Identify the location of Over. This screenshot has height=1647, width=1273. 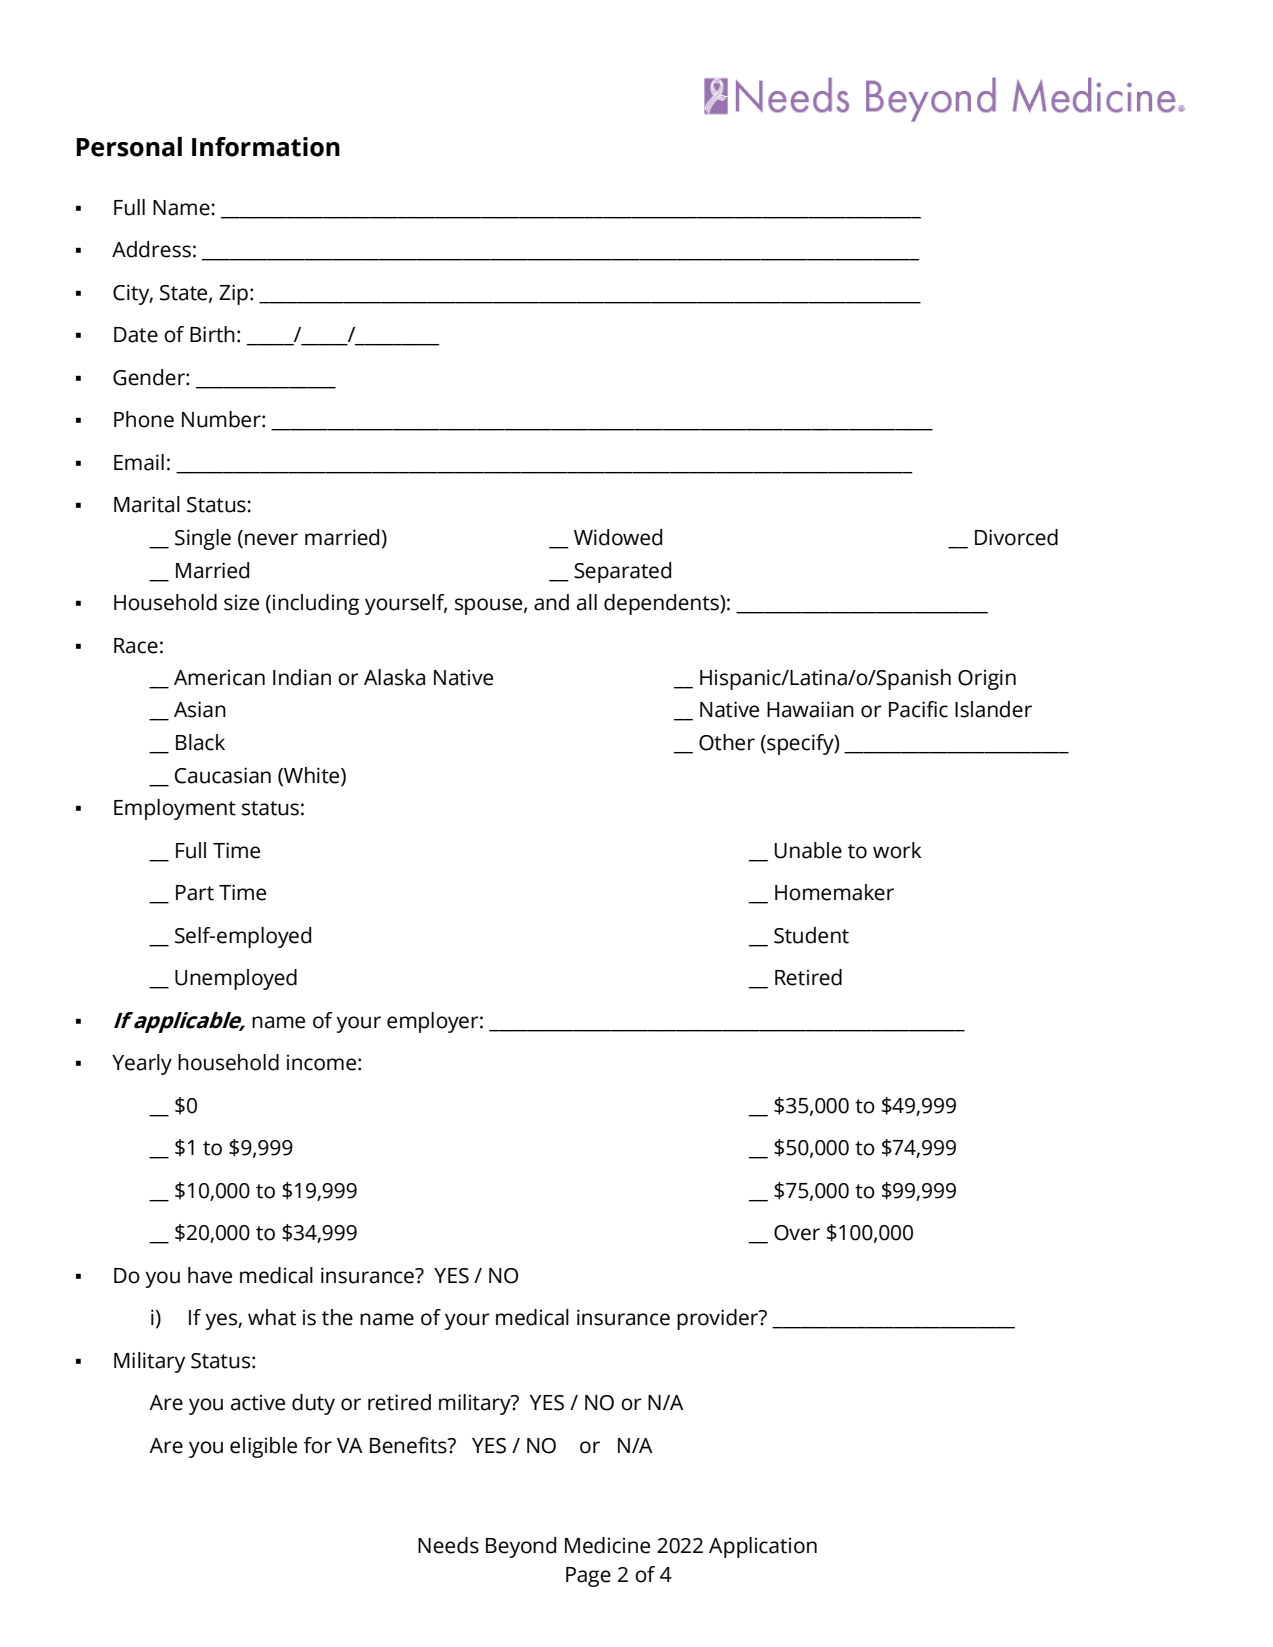
(797, 1233).
